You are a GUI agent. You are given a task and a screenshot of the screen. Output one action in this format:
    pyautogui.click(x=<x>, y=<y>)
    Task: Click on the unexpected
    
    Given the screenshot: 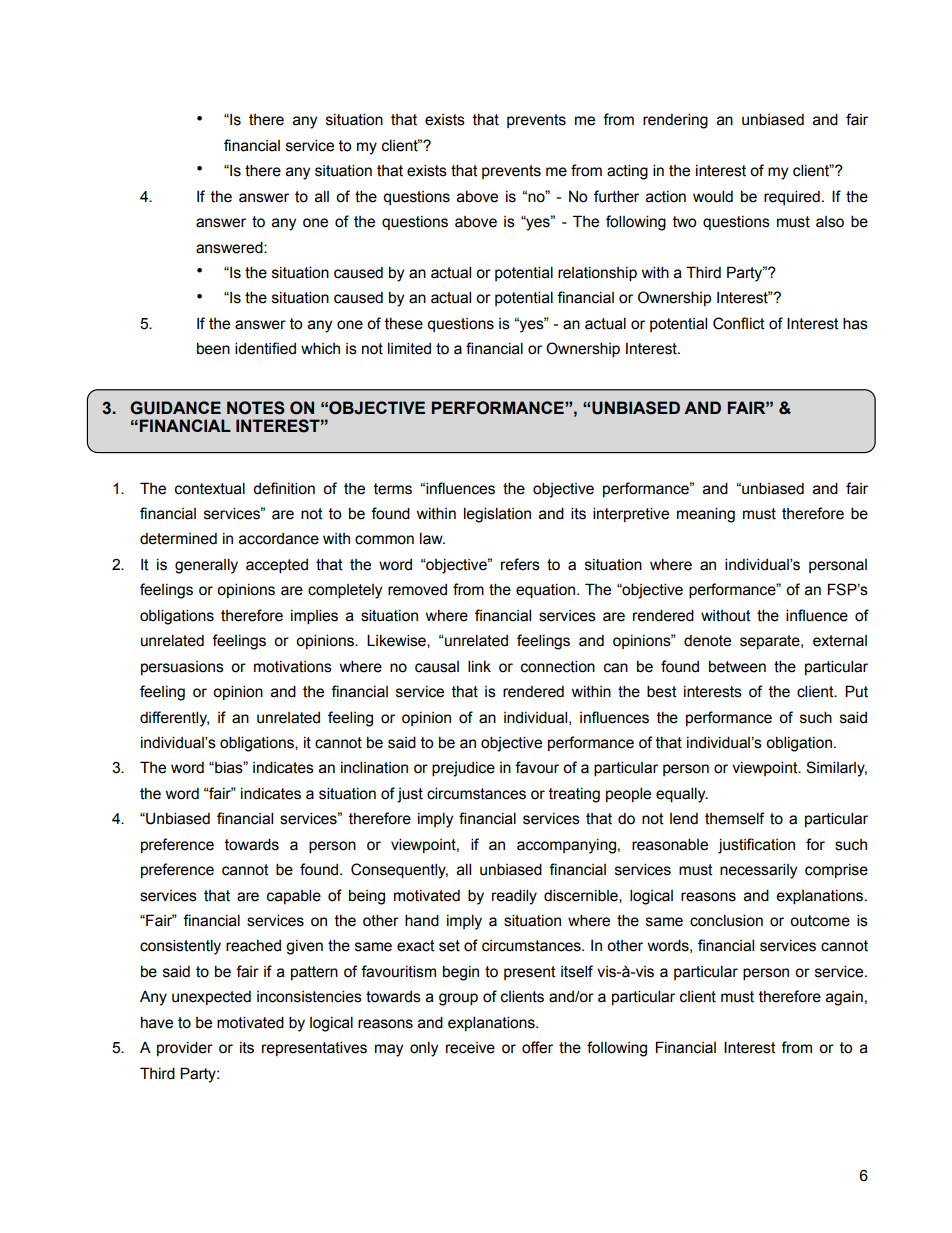 What is the action you would take?
    pyautogui.click(x=211, y=998)
